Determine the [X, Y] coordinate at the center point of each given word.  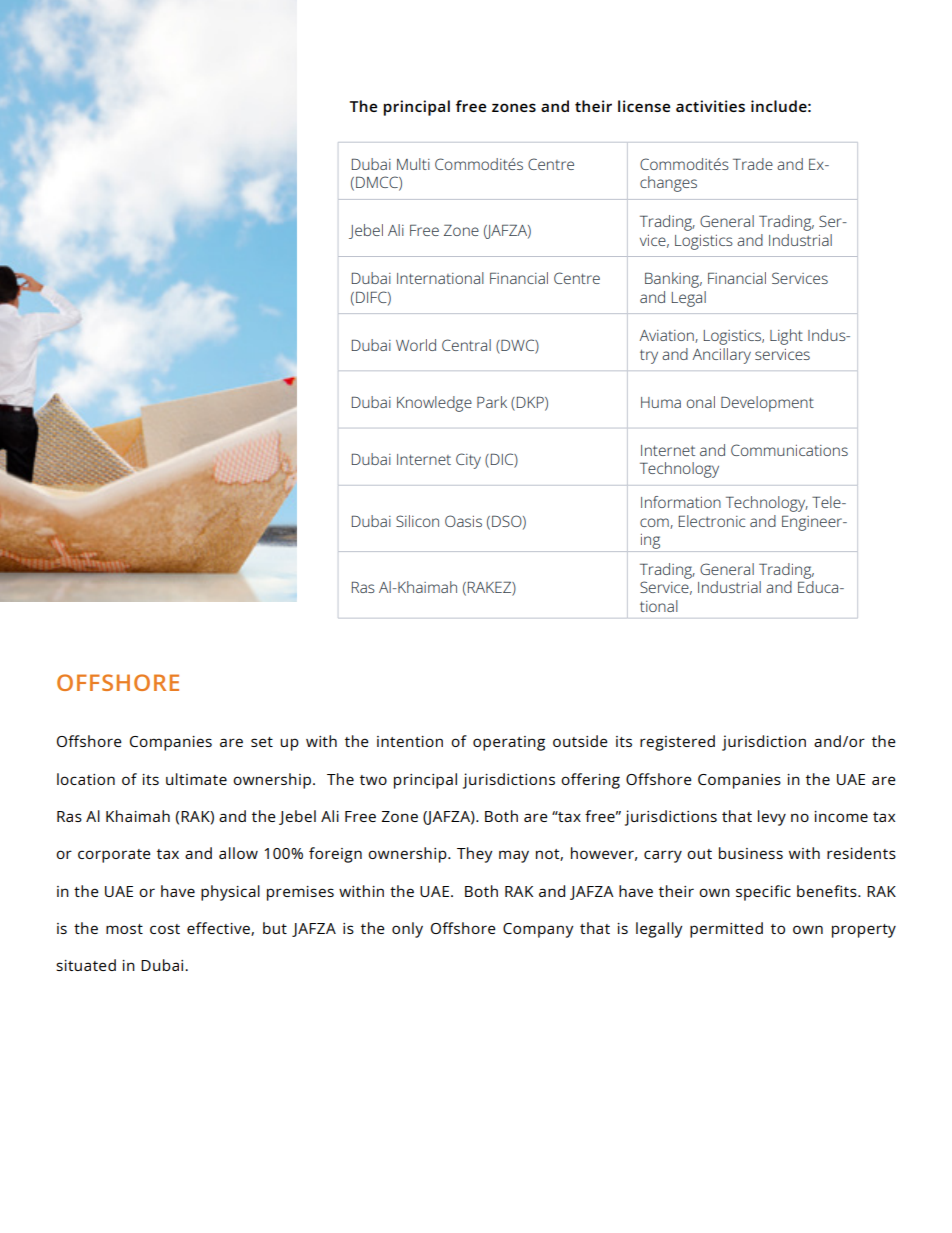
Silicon [417, 521]
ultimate [196, 779]
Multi [413, 164]
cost [165, 929]
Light [786, 337]
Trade [753, 164]
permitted [726, 930]
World [416, 345]
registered [677, 743]
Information [681, 502]
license [644, 106]
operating [509, 743]
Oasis [463, 521]
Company [538, 930]
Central [466, 345]
